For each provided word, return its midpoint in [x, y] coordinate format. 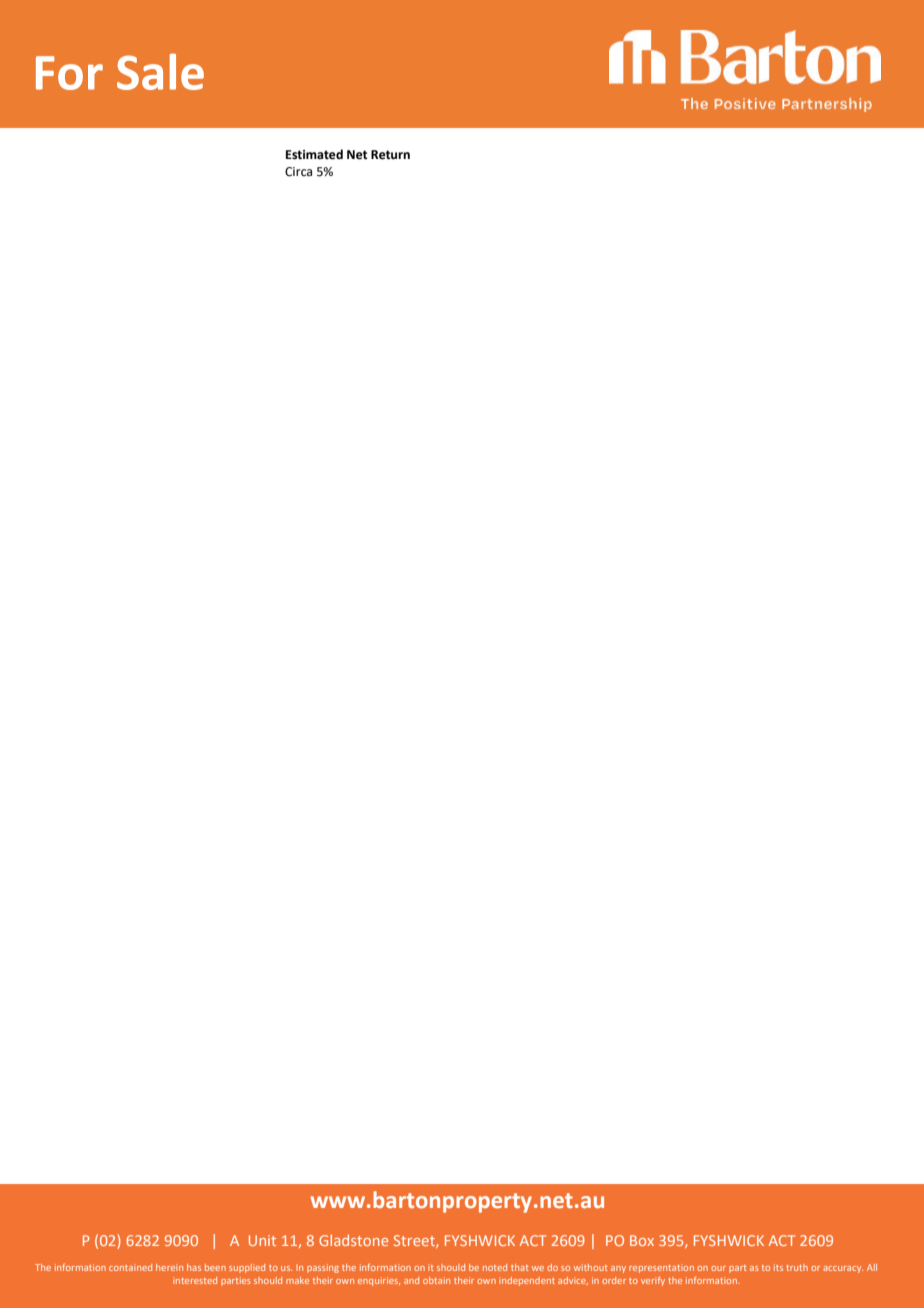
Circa [298, 172]
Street [415, 1241]
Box [642, 1240]
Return [390, 155]
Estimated [314, 154]
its [778, 1267]
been [215, 1267]
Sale [160, 71]
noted [495, 1267]
